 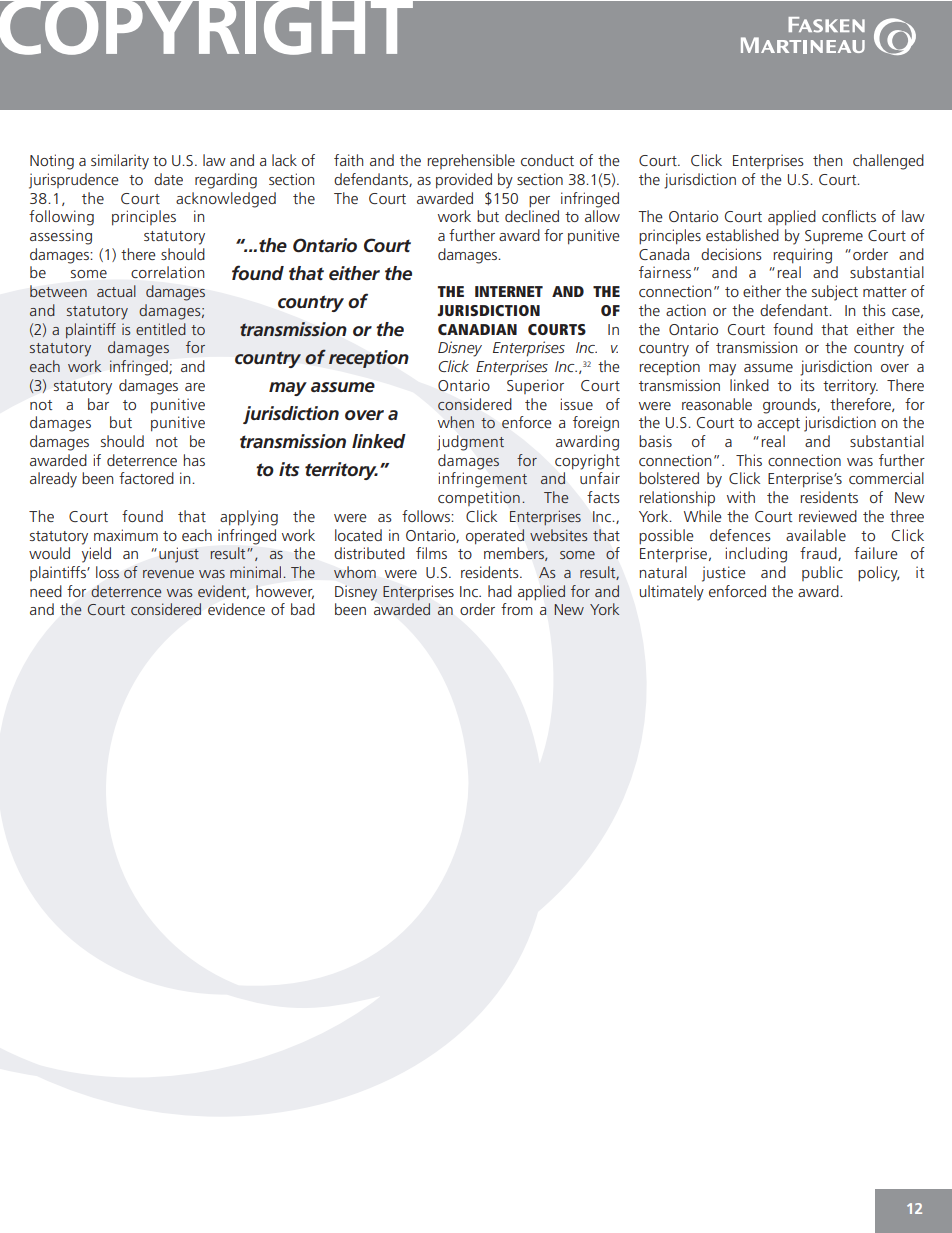 What do you see at coordinates (509, 291) in the screenshot?
I see `INTERNET` at bounding box center [509, 291].
